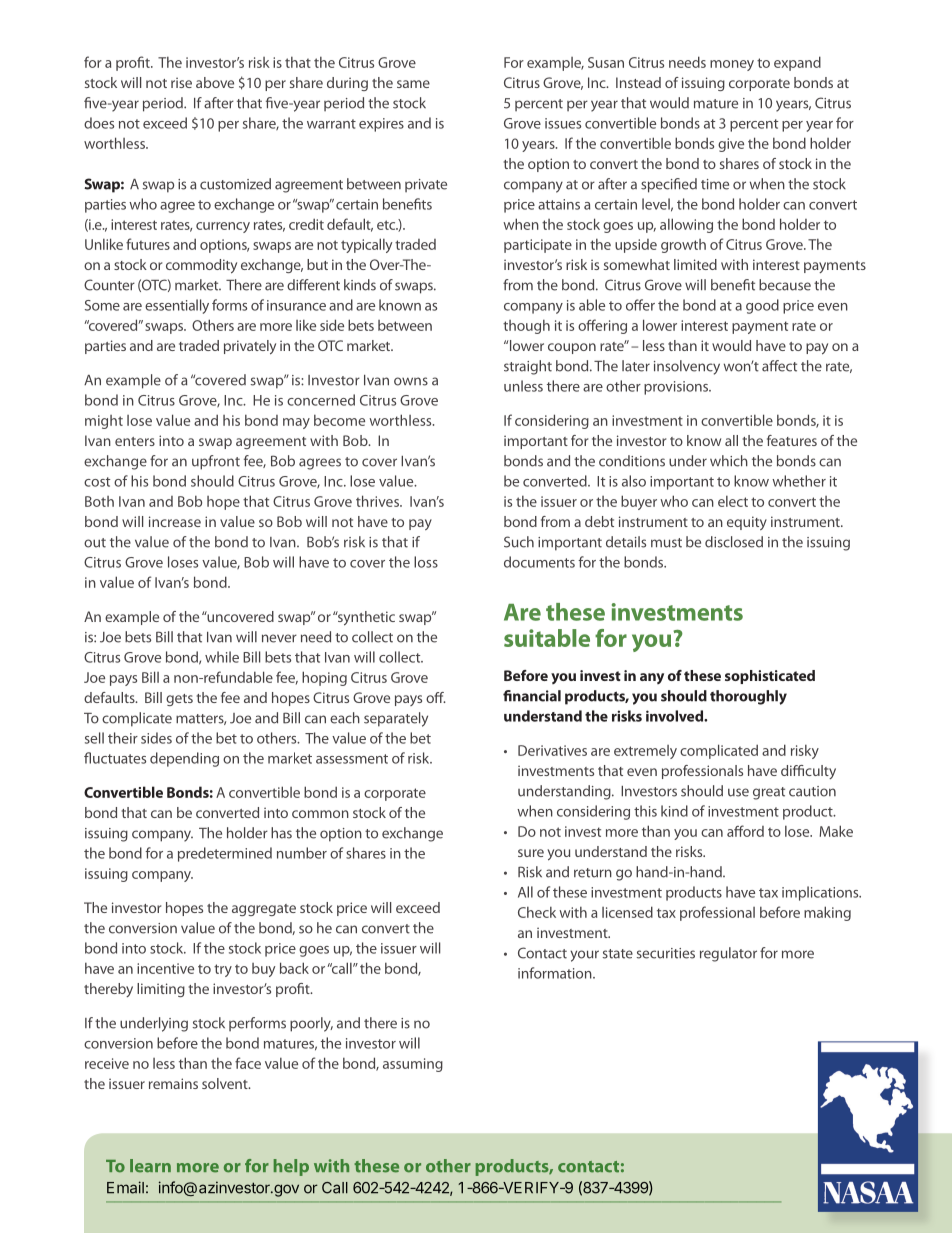 Image resolution: width=952 pixels, height=1233 pixels. I want to click on assuming, so click(413, 1065).
